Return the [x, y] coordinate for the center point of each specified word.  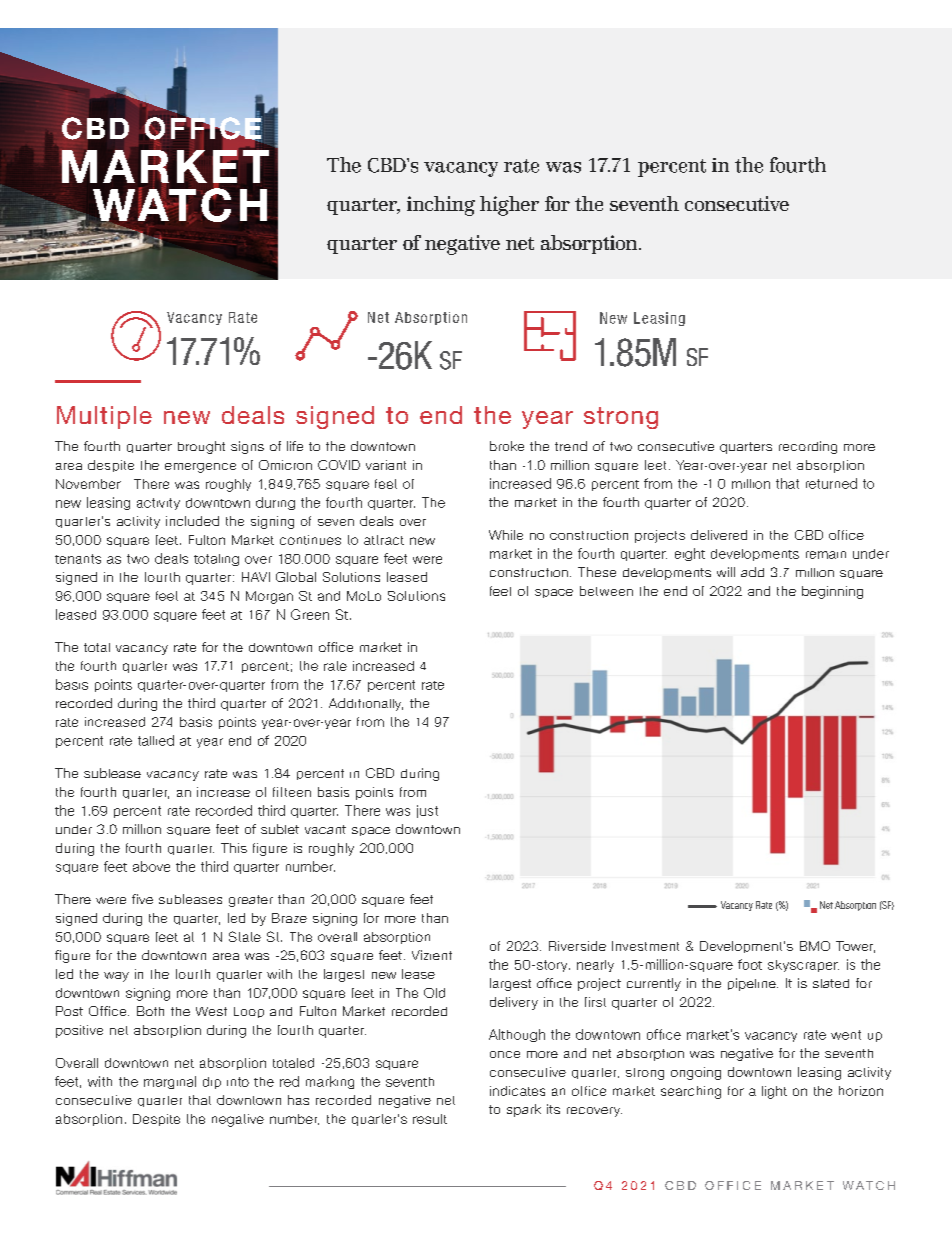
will [726, 572]
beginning [832, 592]
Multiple [104, 417]
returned [831, 483]
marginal [170, 1082]
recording [808, 447]
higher [509, 206]
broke [507, 446]
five [142, 899]
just [427, 811]
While [506, 535]
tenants [78, 559]
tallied [156, 740]
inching [441, 206]
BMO [815, 946]
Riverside [577, 946]
